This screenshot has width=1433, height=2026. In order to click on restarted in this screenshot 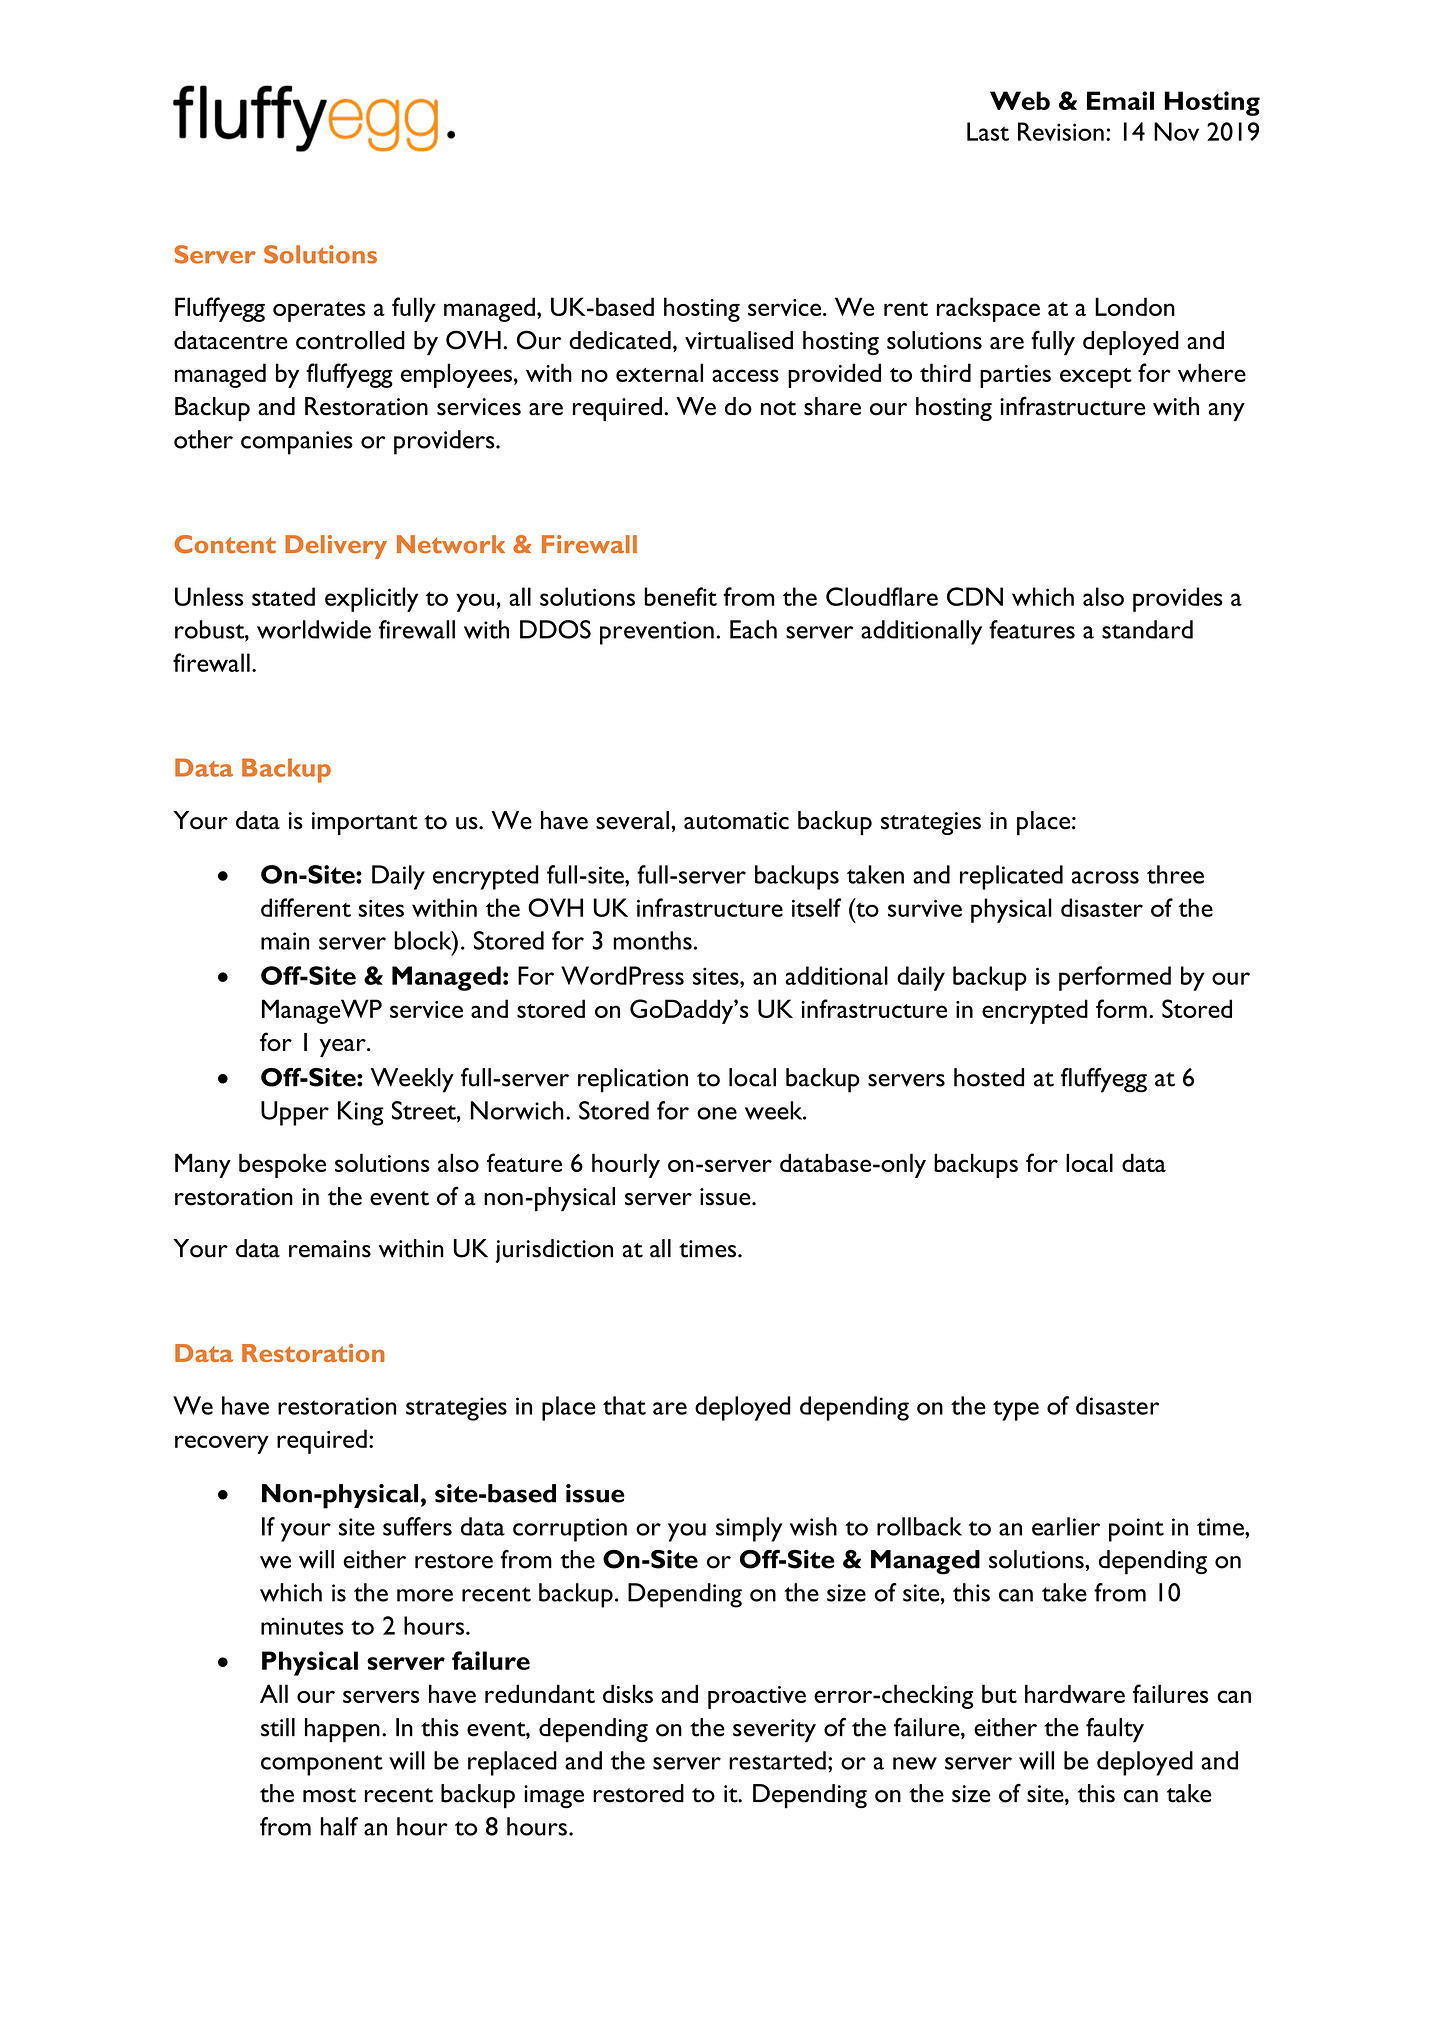, I will do `click(777, 1760)`.
